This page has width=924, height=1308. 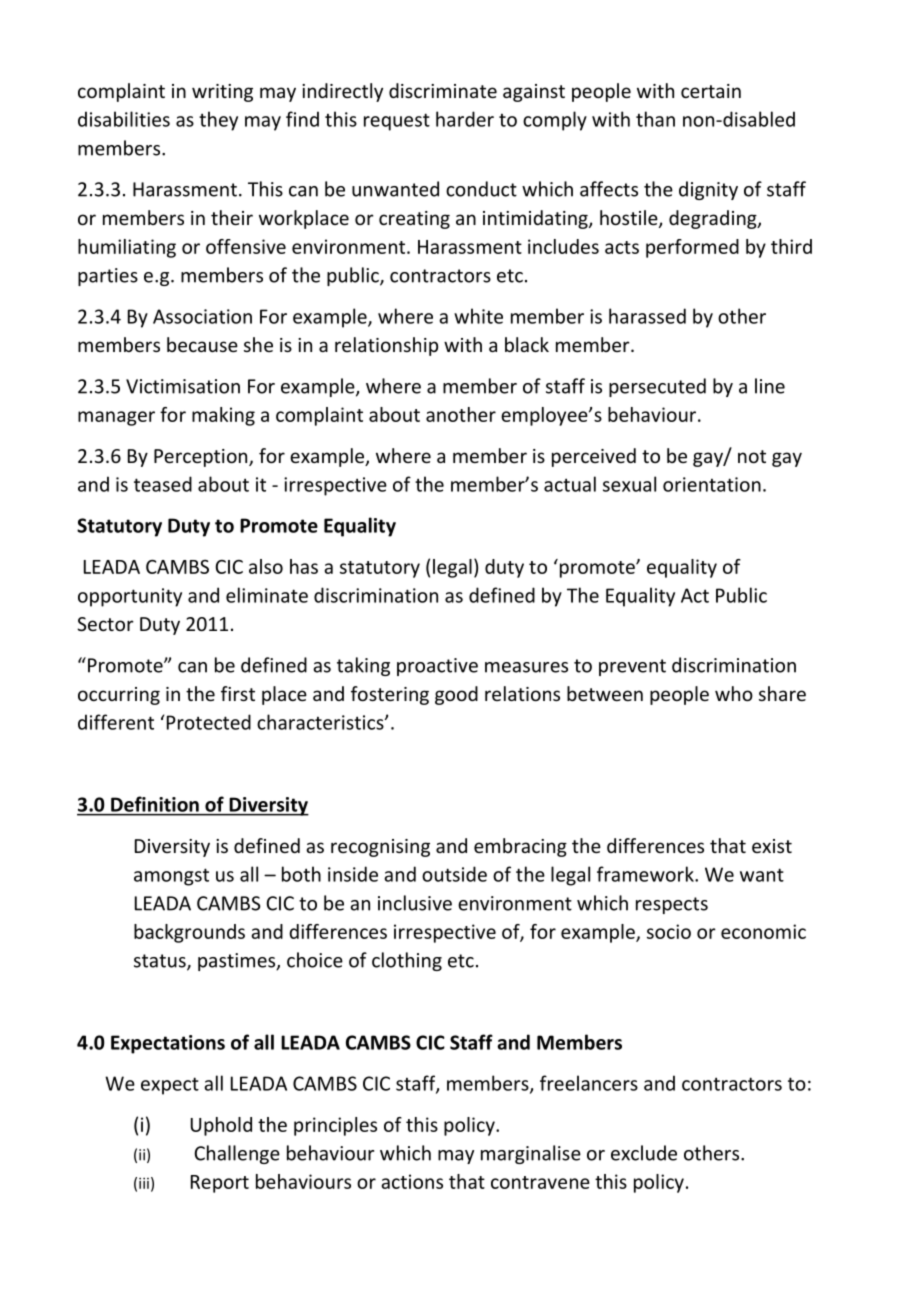 What do you see at coordinates (221, 1126) in the page?
I see `Uphold` at bounding box center [221, 1126].
